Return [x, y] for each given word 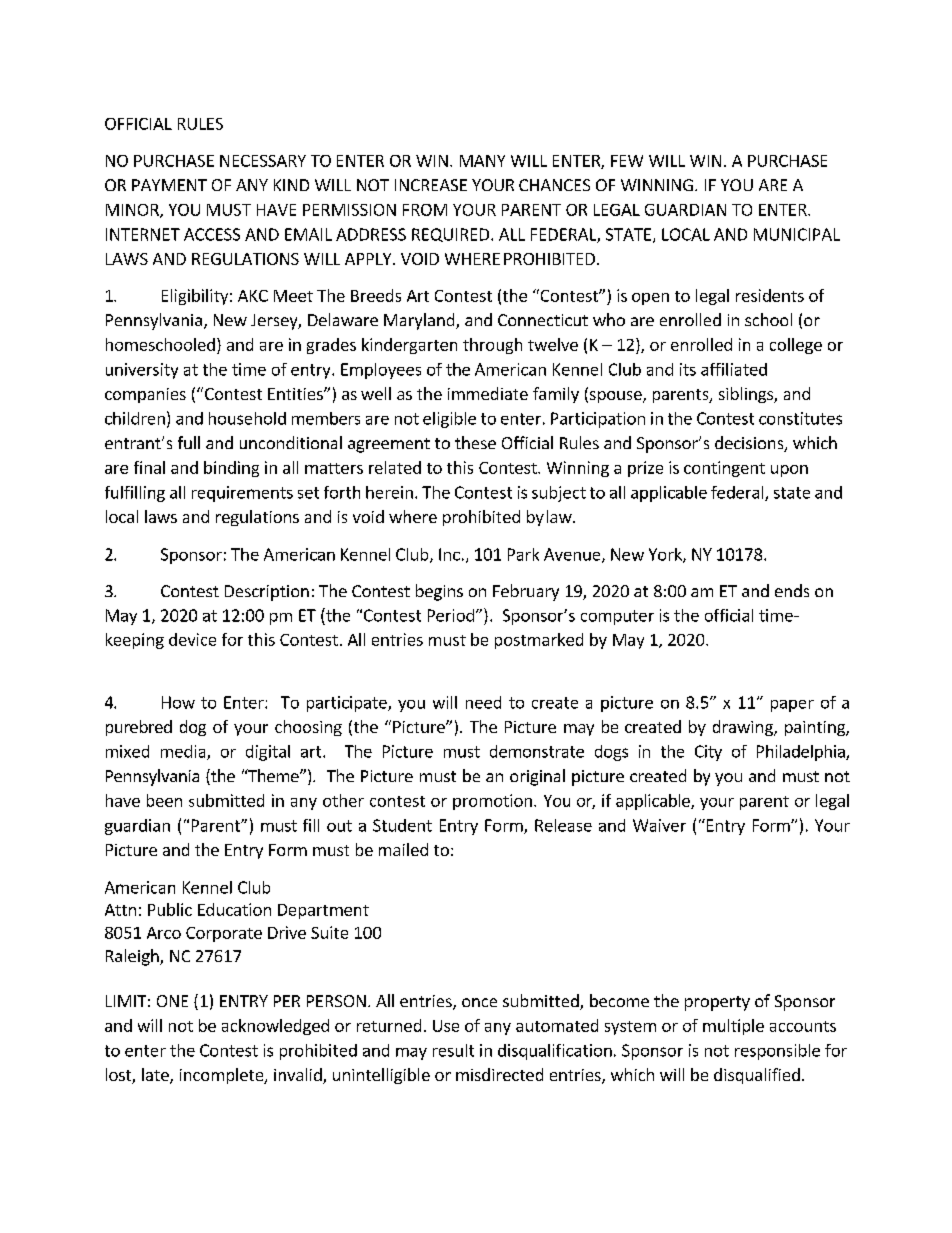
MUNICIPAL [797, 234]
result [453, 1050]
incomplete [223, 1076]
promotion [492, 802]
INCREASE [431, 185]
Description [267, 593]
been [164, 800]
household [247, 418]
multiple [733, 1027]
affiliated [734, 369]
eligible [449, 420]
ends [792, 590]
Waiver [659, 825]
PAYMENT [169, 185]
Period [451, 615]
